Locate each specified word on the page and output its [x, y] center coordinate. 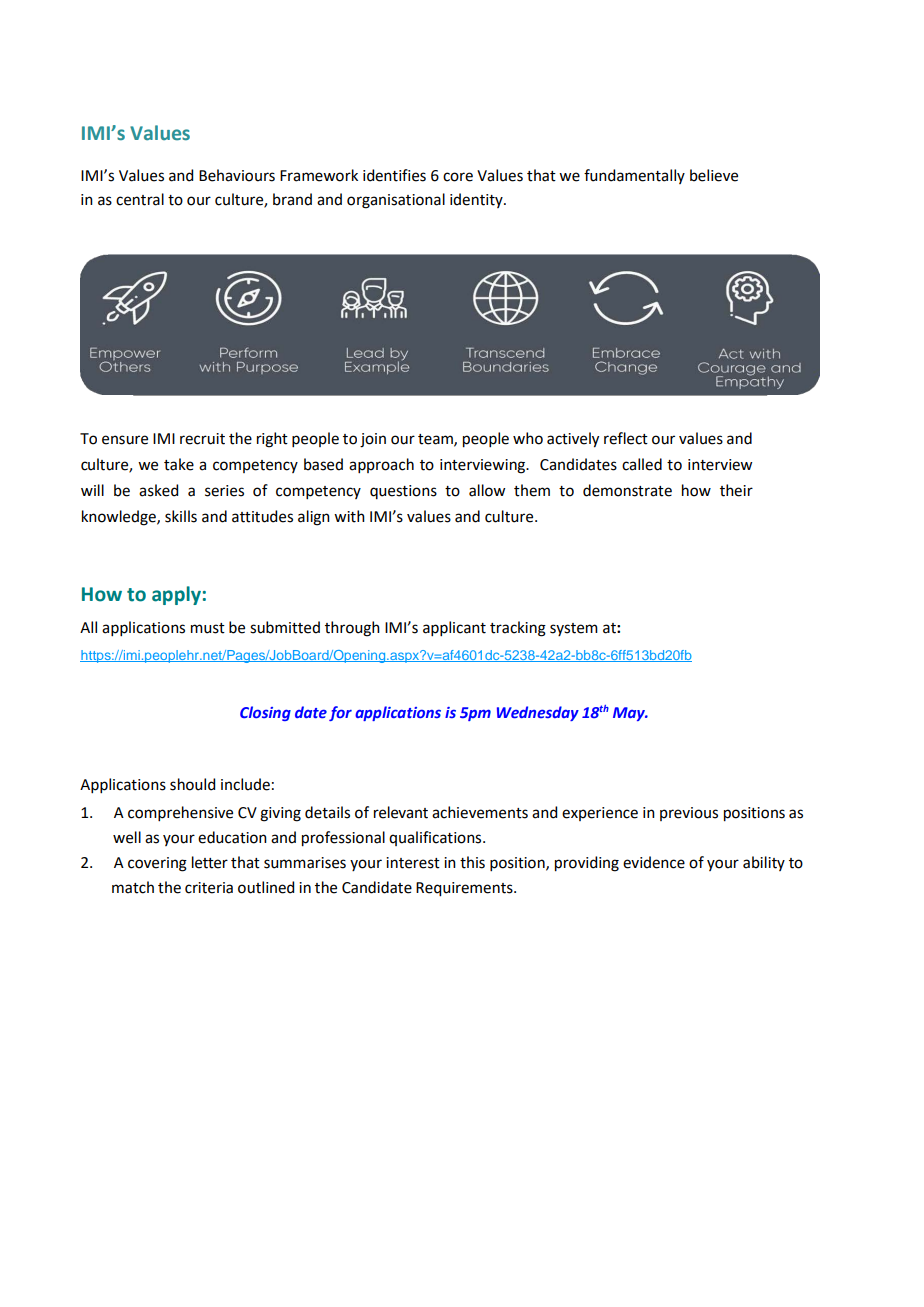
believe [714, 175]
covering [157, 864]
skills [181, 516]
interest [413, 863]
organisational [396, 201]
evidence [654, 862]
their [736, 490]
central [140, 199]
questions [403, 492]
